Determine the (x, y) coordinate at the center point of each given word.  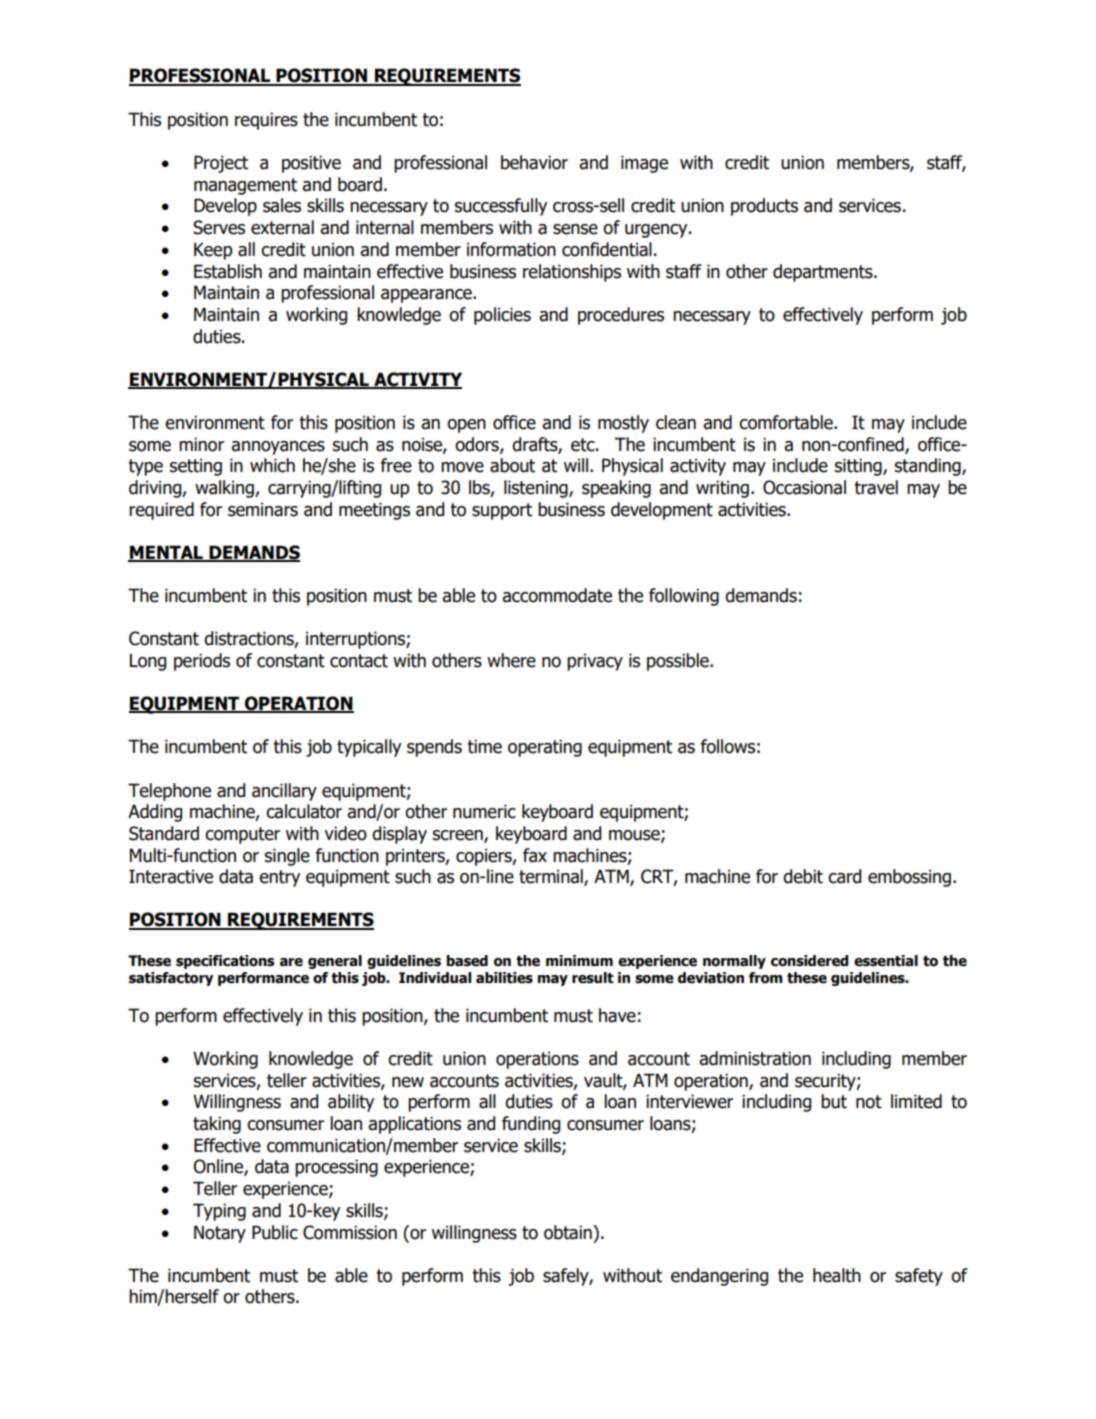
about (512, 465)
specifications (225, 962)
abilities (504, 978)
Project (221, 164)
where (511, 660)
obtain (569, 1232)
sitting (859, 467)
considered (809, 961)
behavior (534, 162)
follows (728, 746)
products (764, 207)
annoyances (278, 448)
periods (202, 662)
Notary (220, 1234)
